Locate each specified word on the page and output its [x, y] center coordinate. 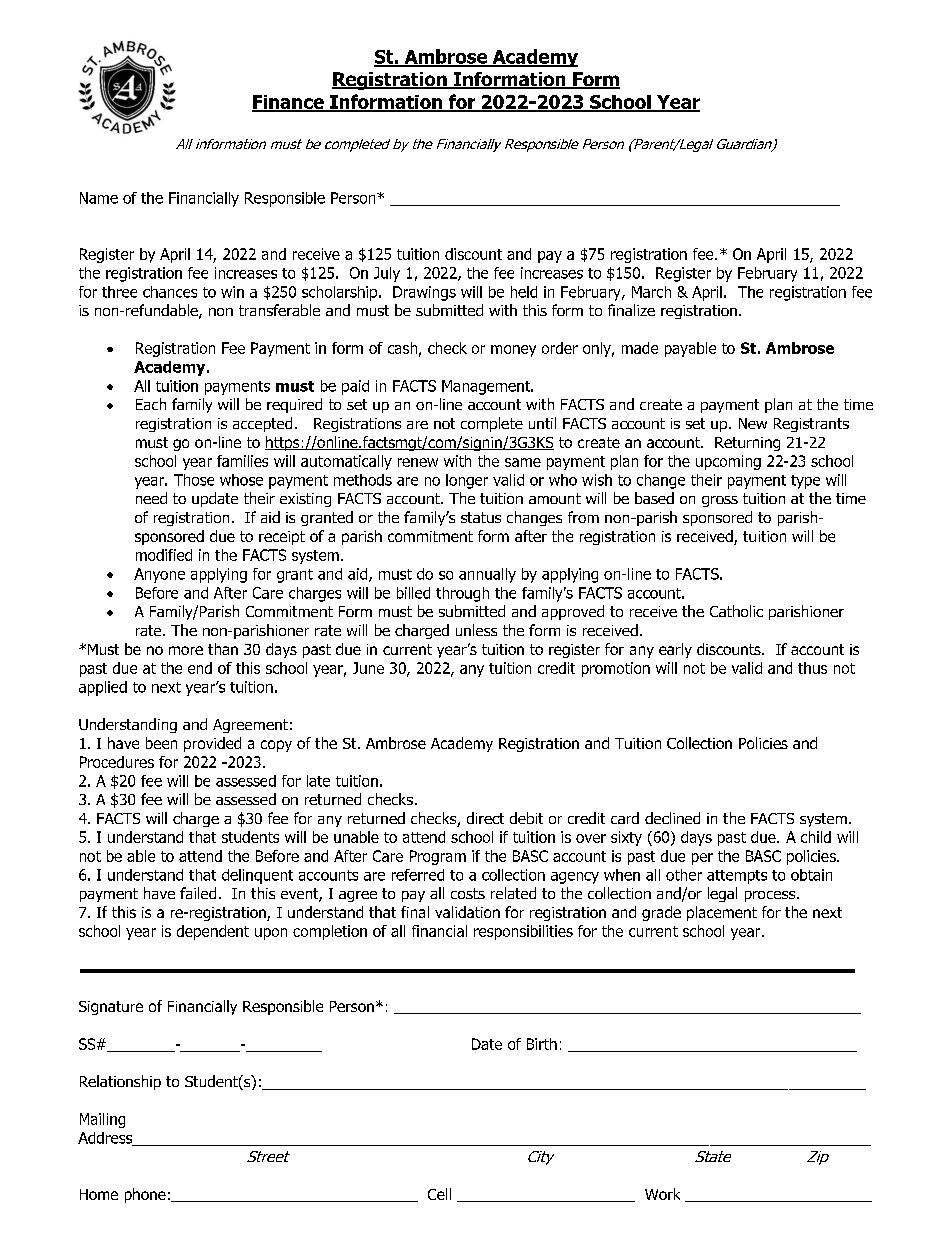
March [651, 292]
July [387, 274]
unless [476, 630]
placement [722, 913]
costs [468, 893]
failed [198, 893]
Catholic [736, 611]
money [513, 351]
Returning [747, 444]
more [186, 650]
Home [99, 1194]
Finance [289, 103]
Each [151, 404]
